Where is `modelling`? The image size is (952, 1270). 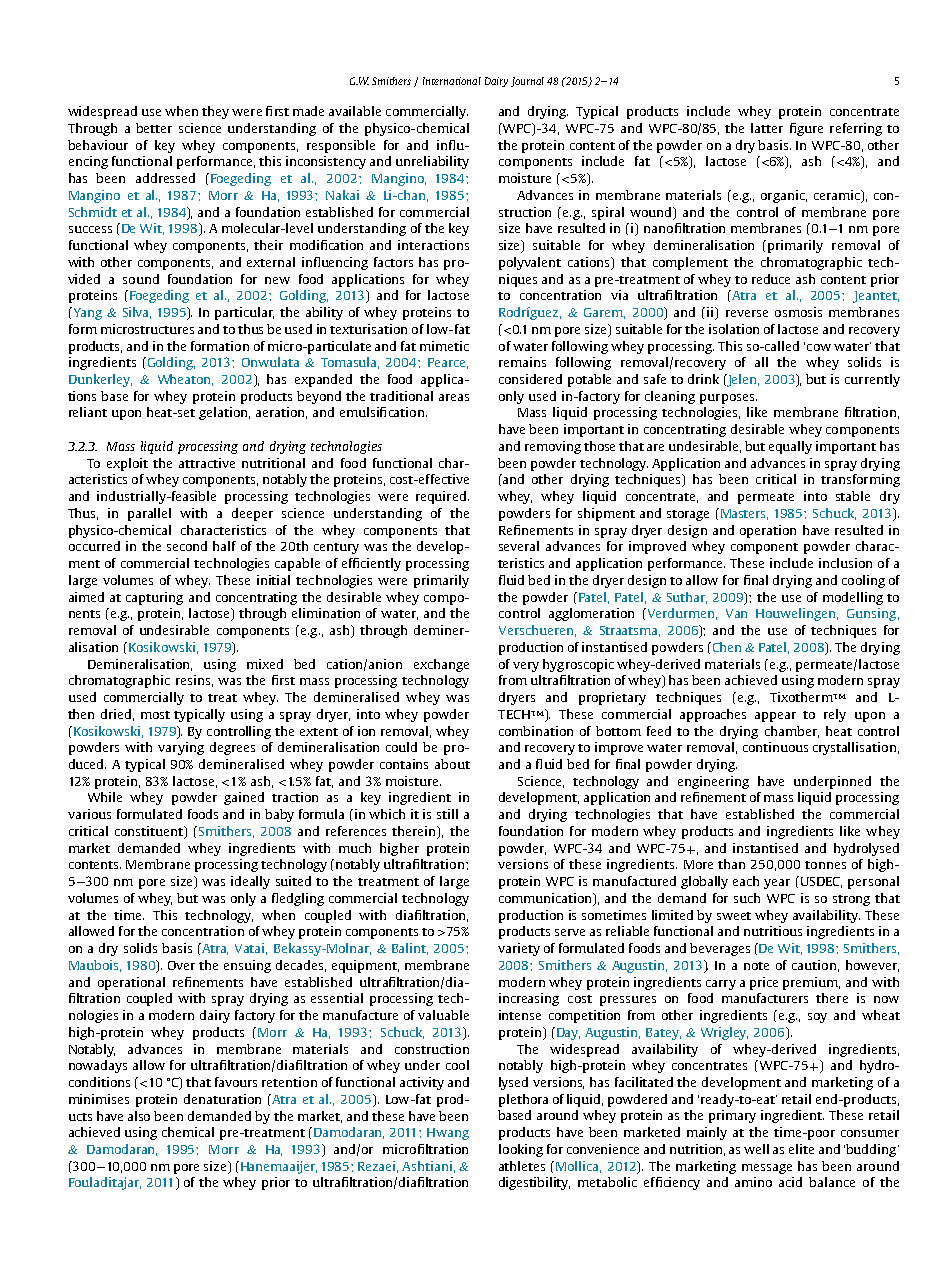 modelling is located at coordinates (853, 598).
